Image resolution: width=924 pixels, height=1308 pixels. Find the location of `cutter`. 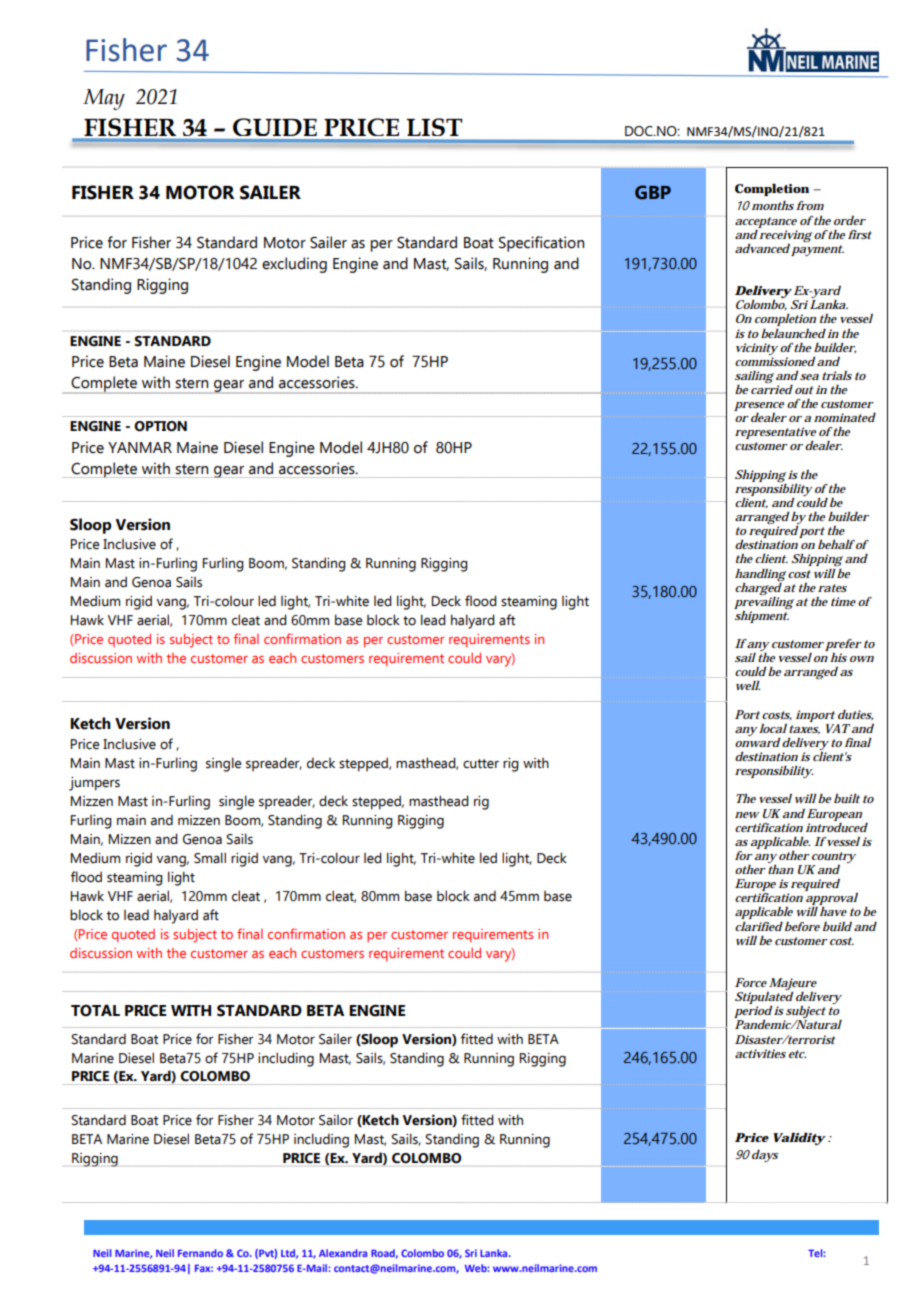

cutter is located at coordinates (481, 764).
